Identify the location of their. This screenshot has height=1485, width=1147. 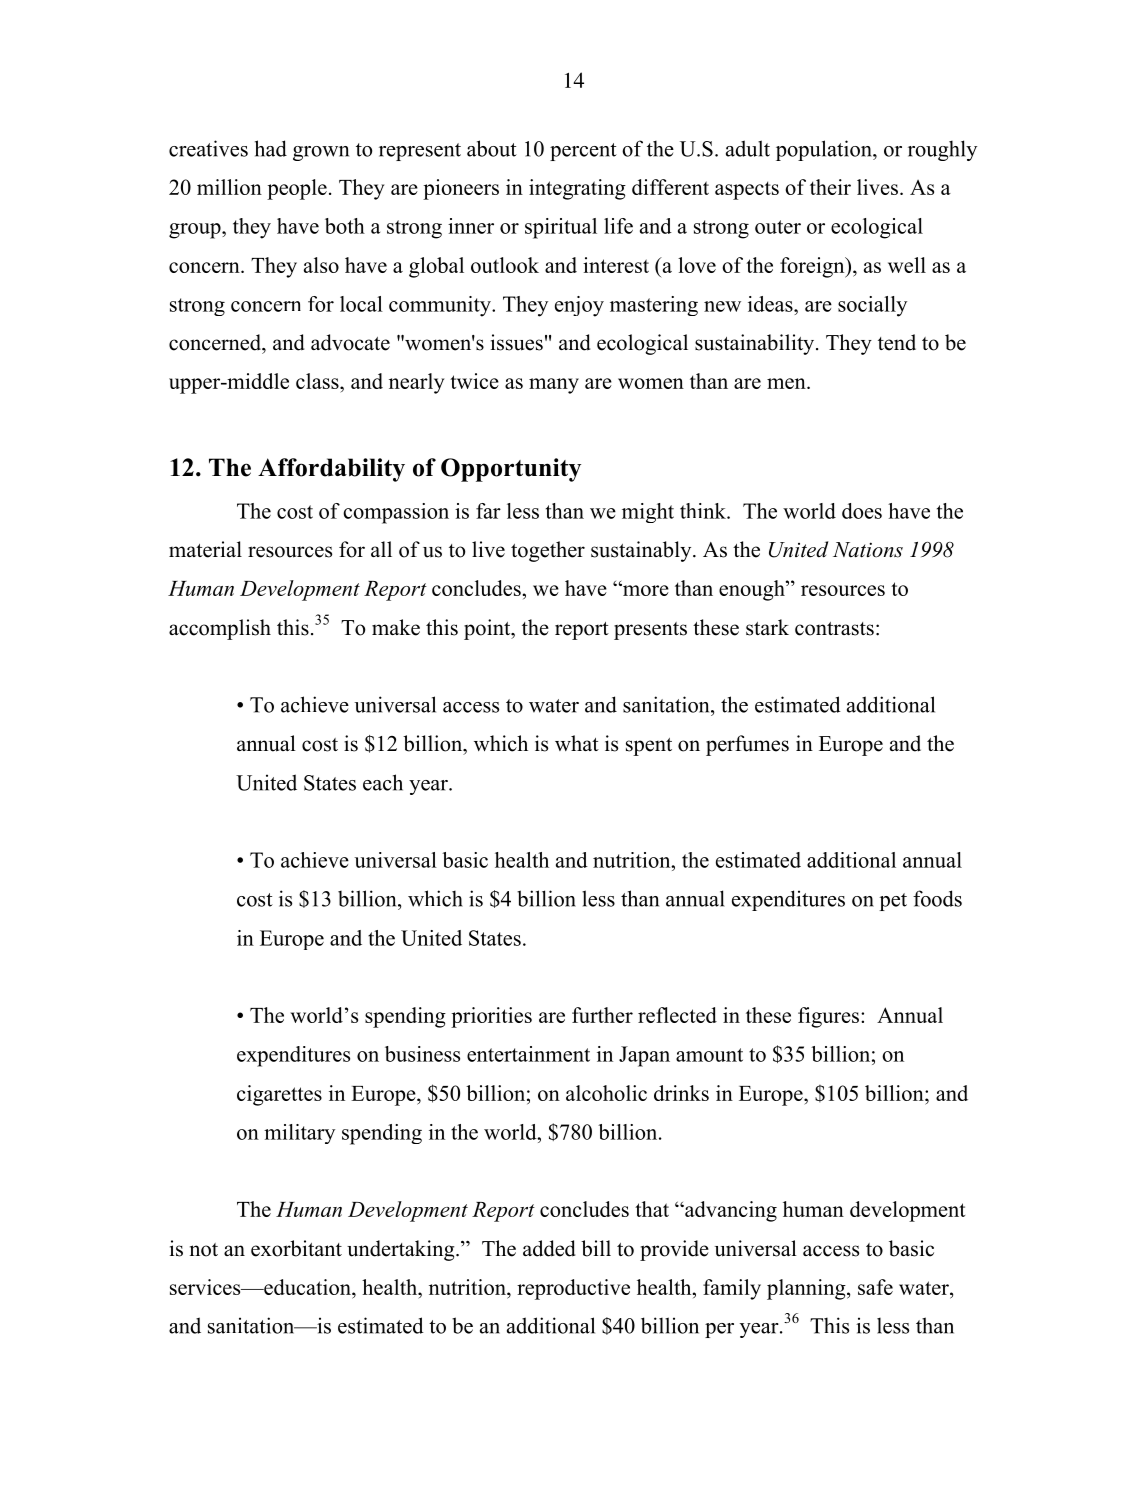
(830, 187).
